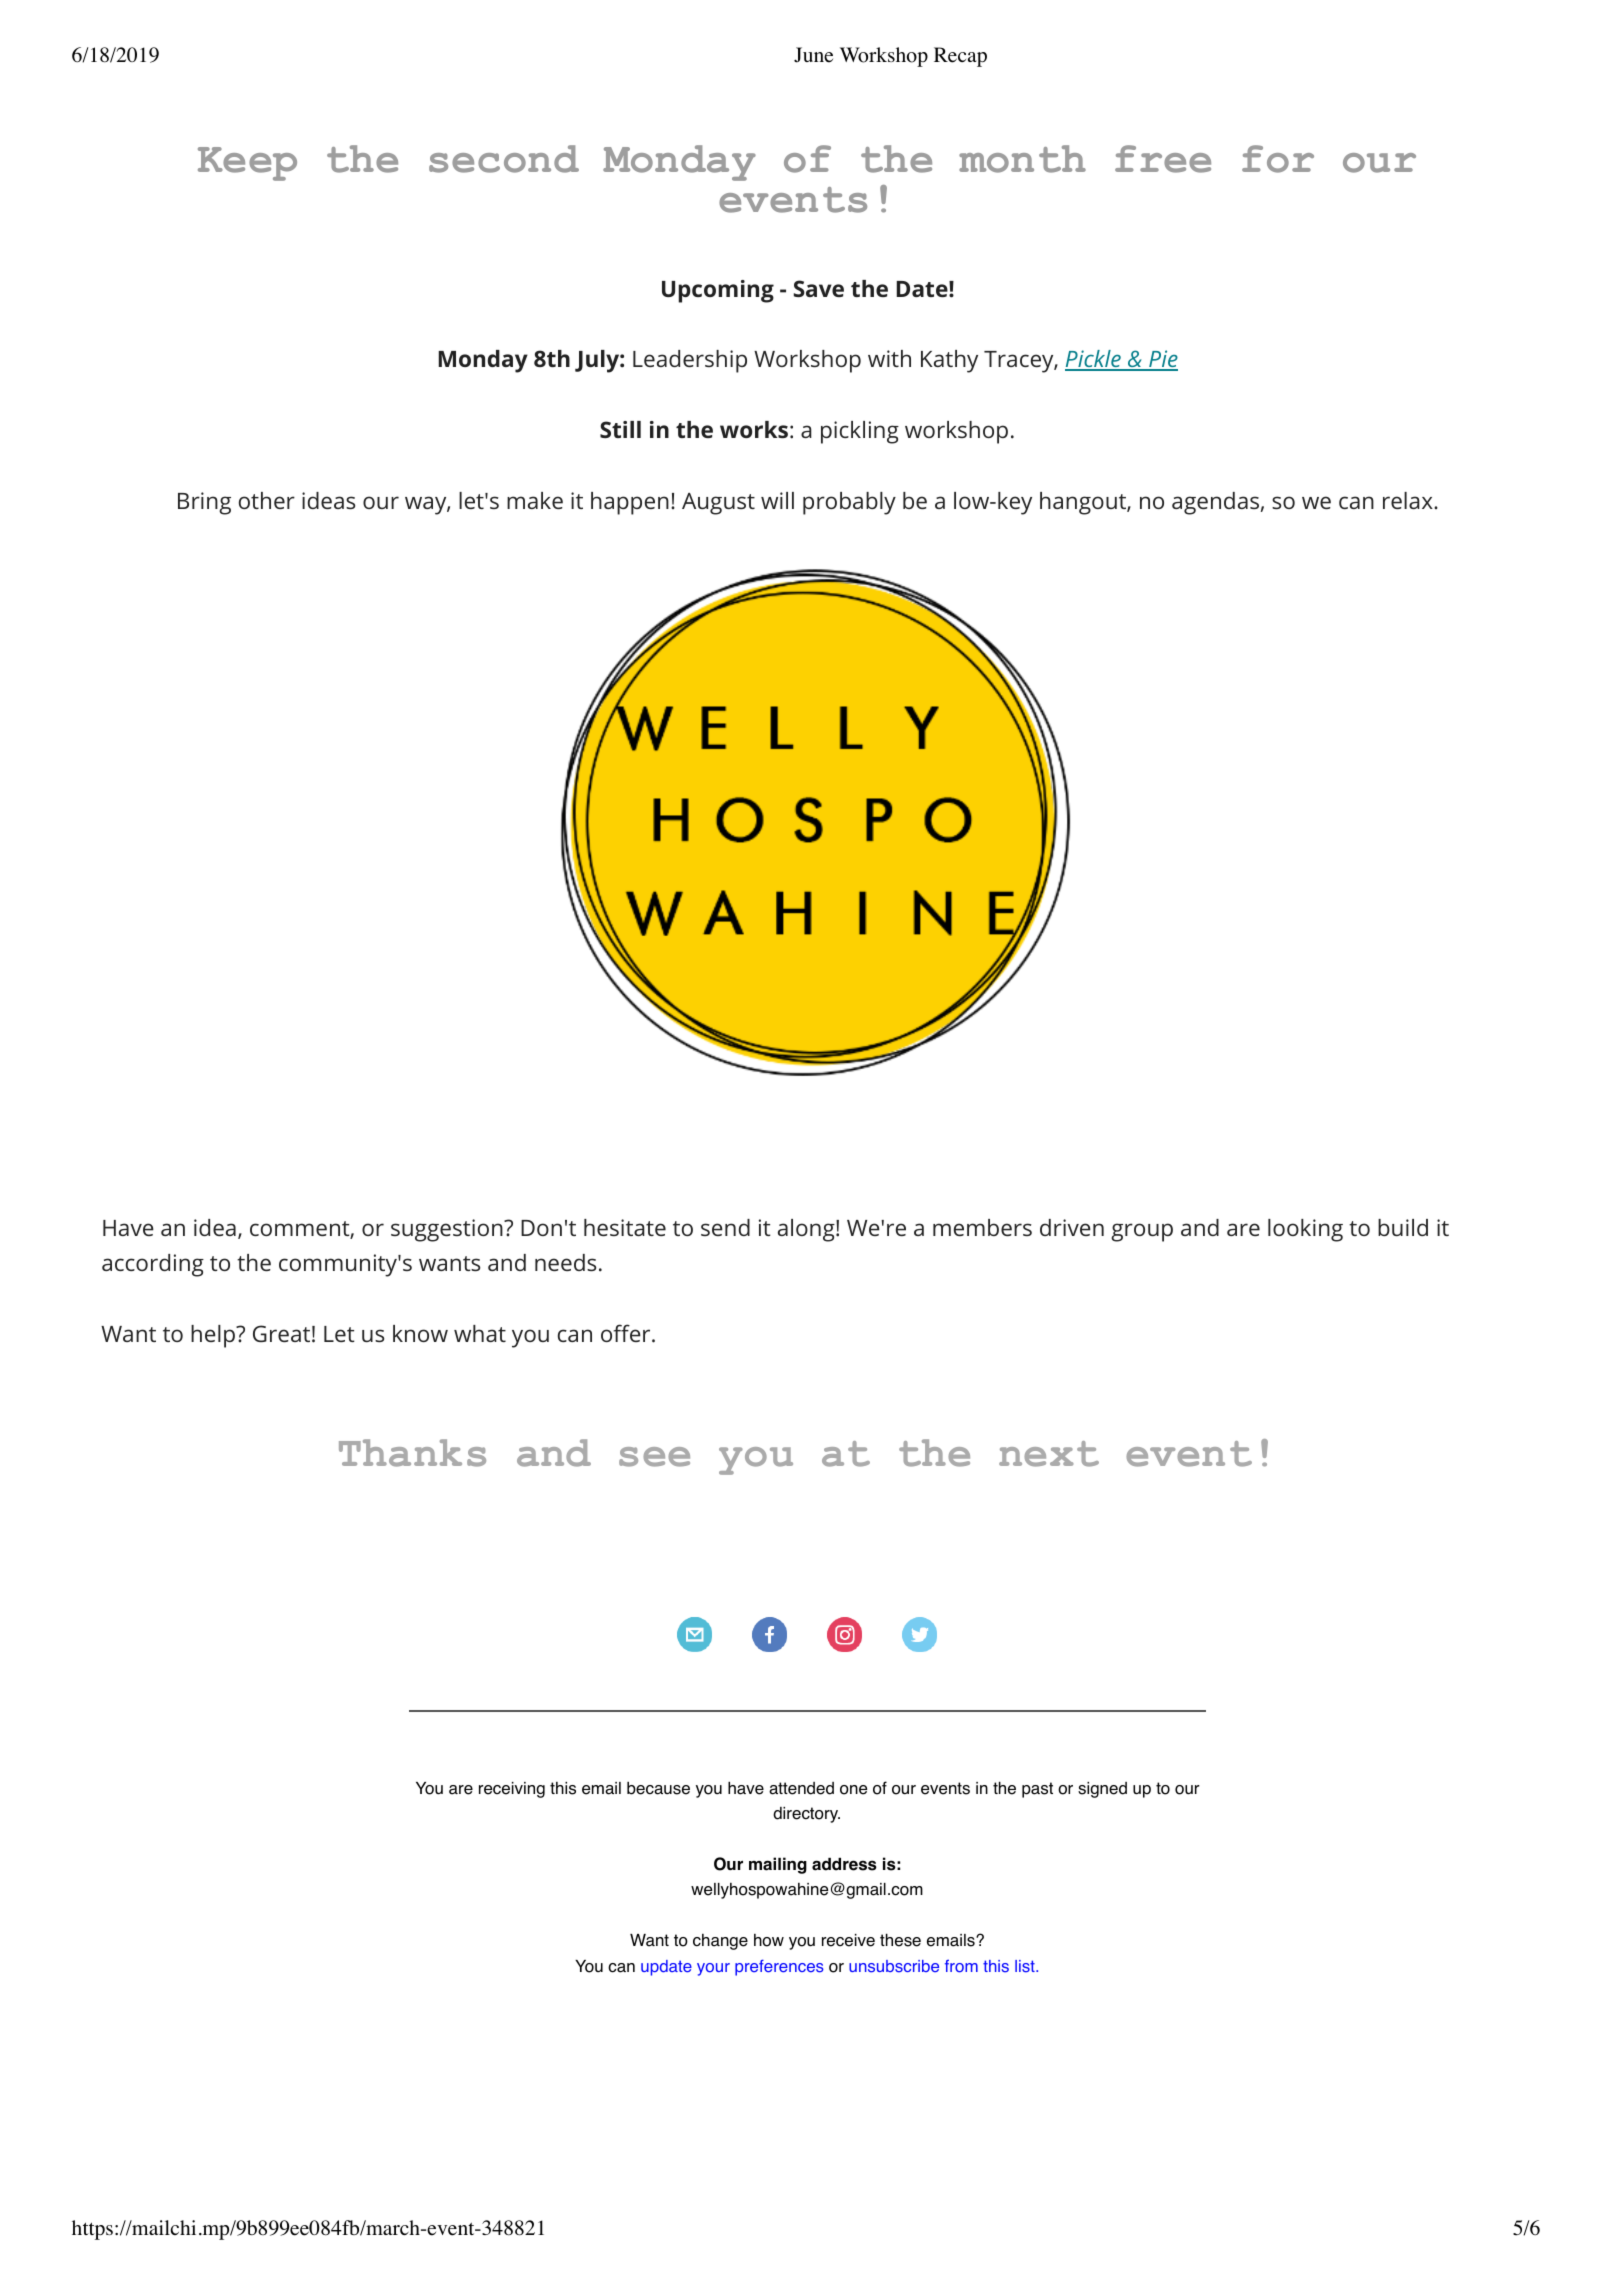 Image resolution: width=1613 pixels, height=2281 pixels. I want to click on relax, so click(1409, 500).
